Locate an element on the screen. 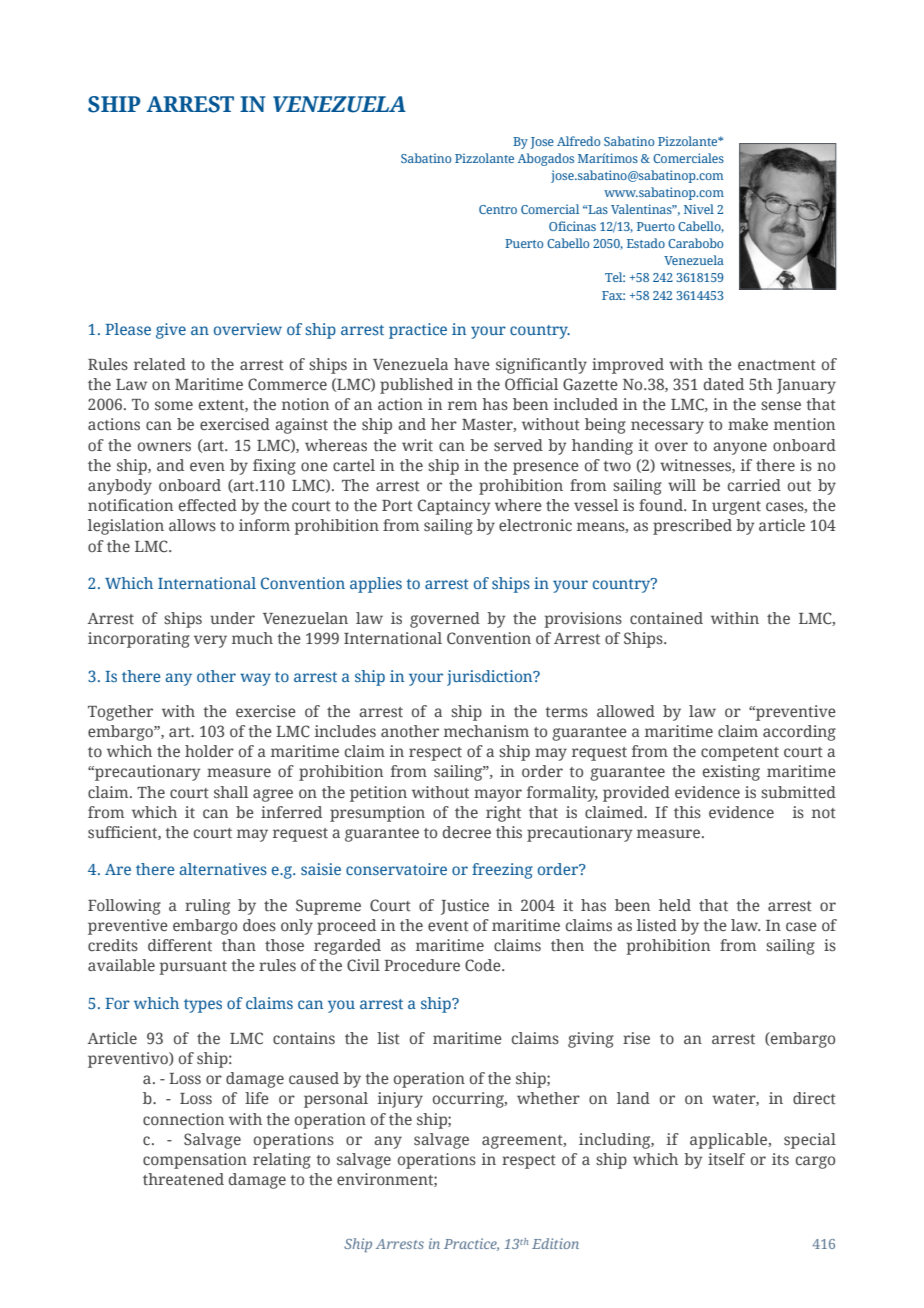 Image resolution: width=924 pixels, height=1308 pixels. alternatives is located at coordinates (223, 869).
